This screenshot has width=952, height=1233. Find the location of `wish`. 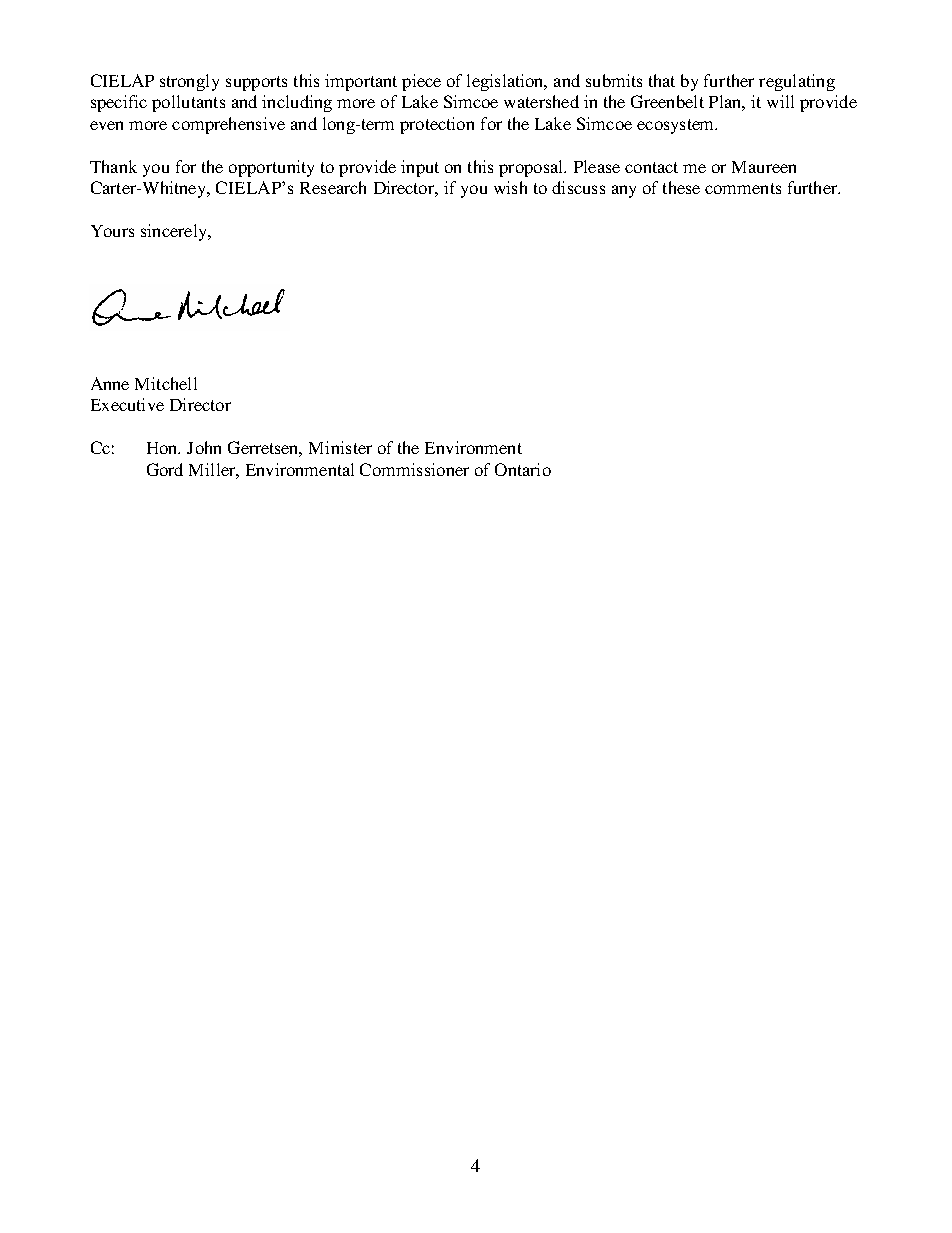

wish is located at coordinates (510, 187).
